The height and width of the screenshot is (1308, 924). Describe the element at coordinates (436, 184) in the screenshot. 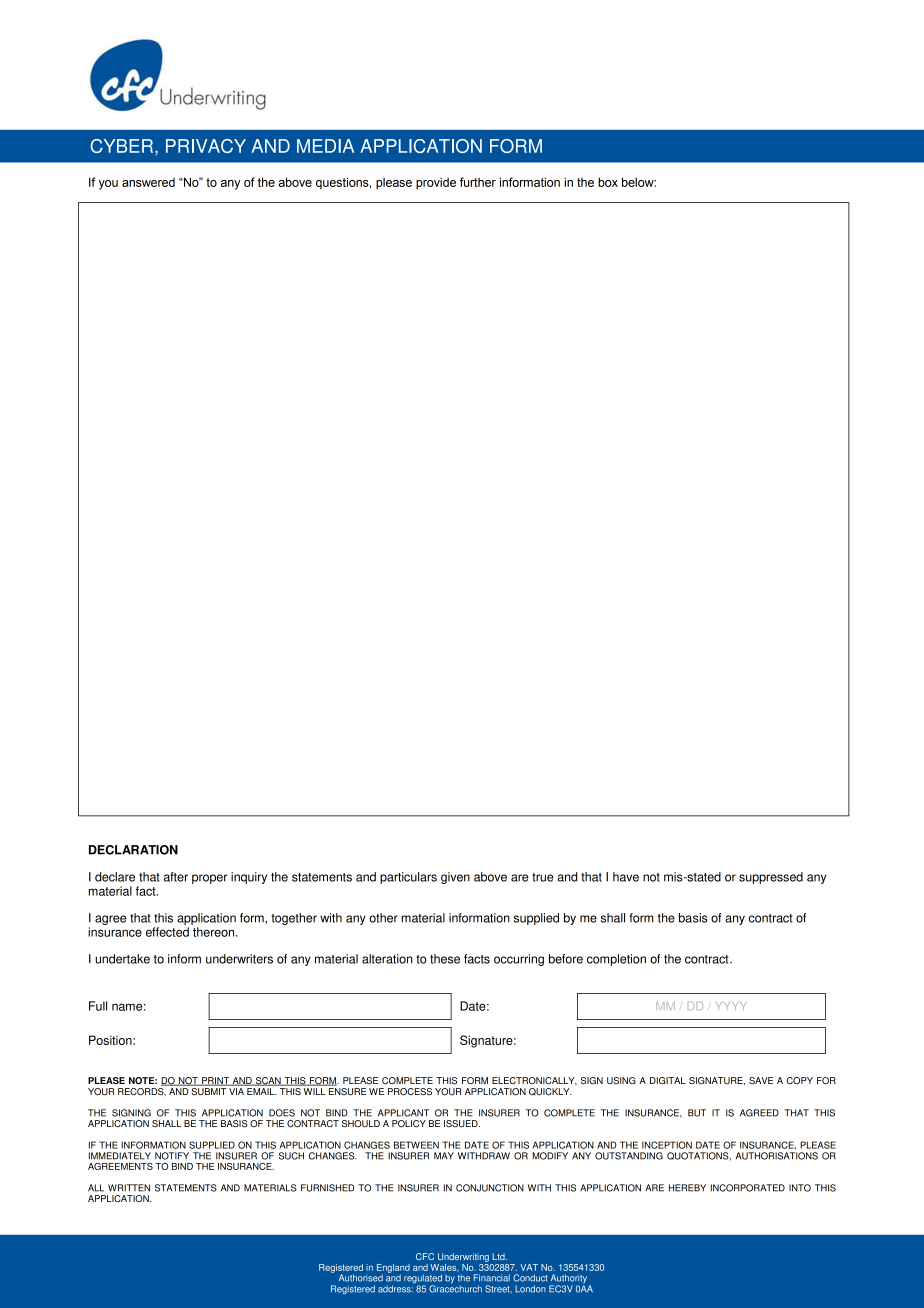

I see `provide` at that location.
